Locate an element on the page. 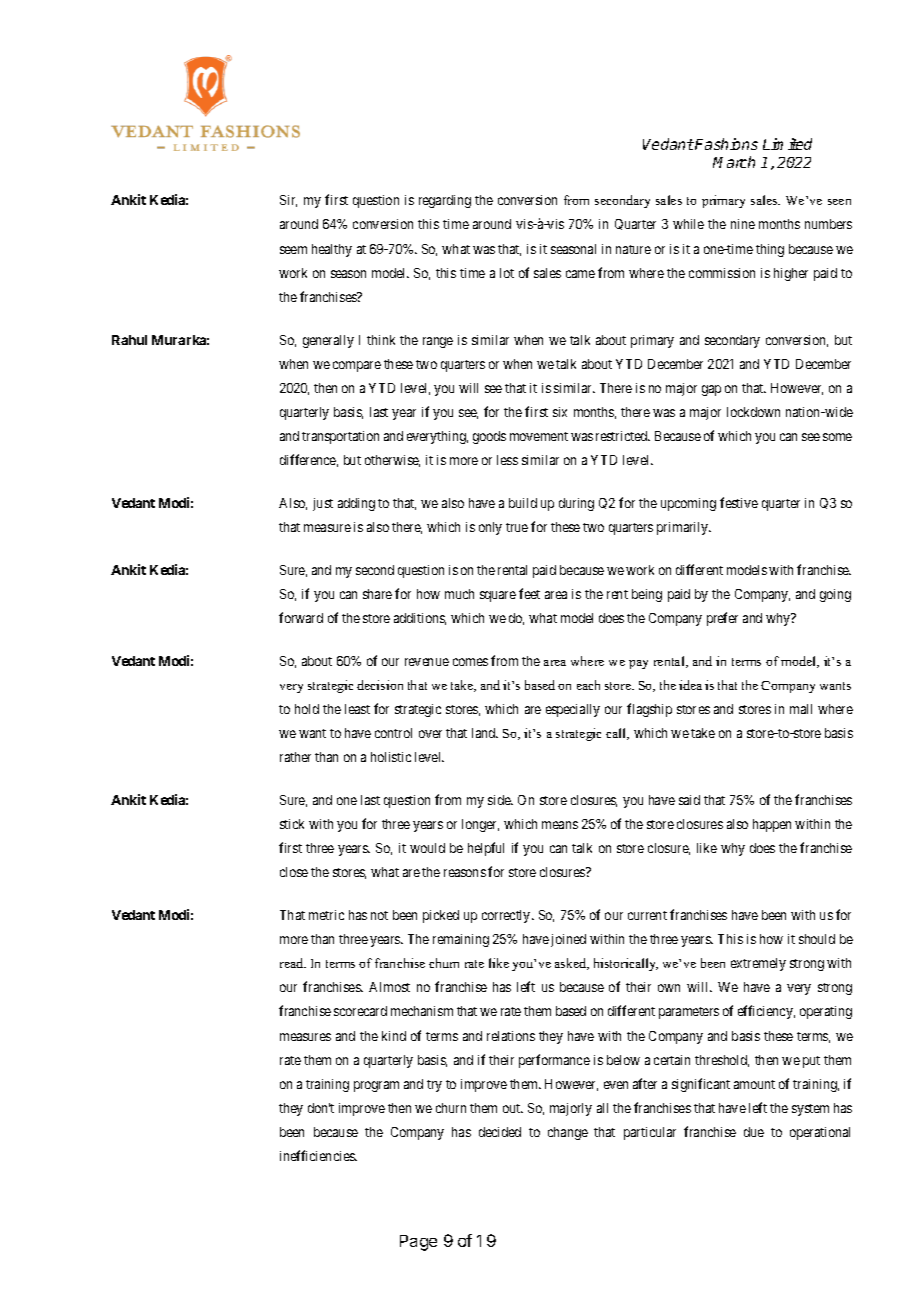 The image size is (924, 1307). due is located at coordinates (754, 1132).
